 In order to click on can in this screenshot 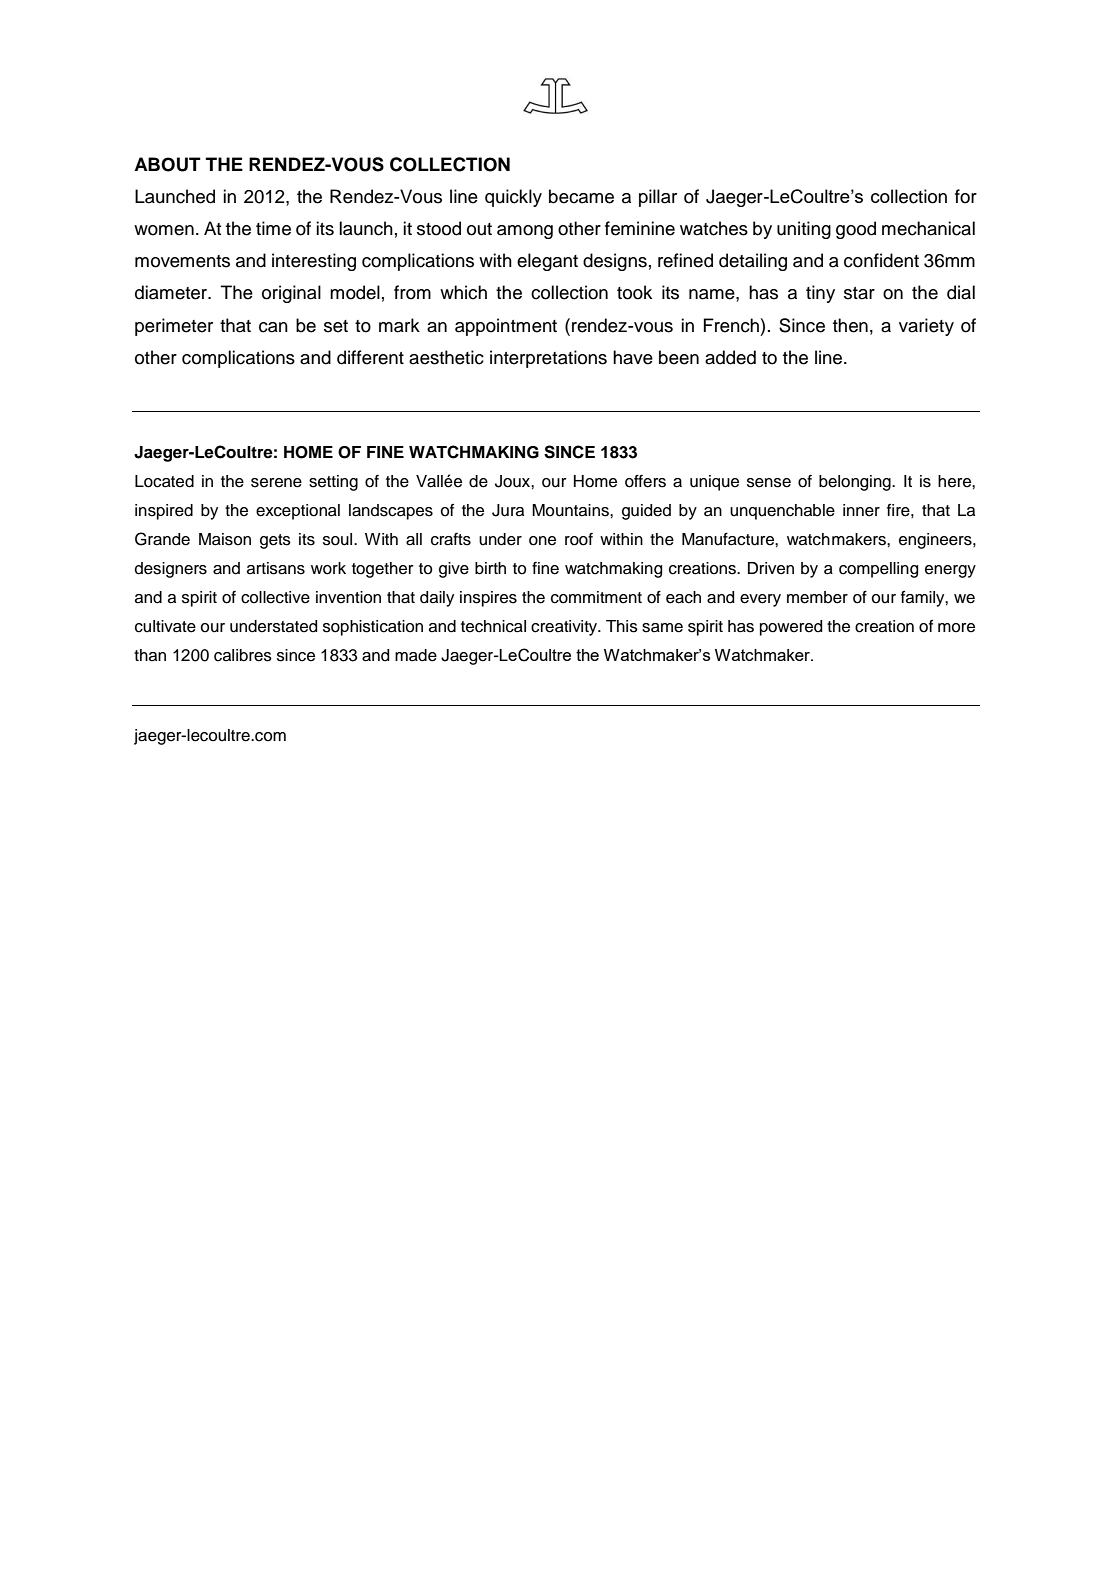, I will do `click(273, 327)`.
